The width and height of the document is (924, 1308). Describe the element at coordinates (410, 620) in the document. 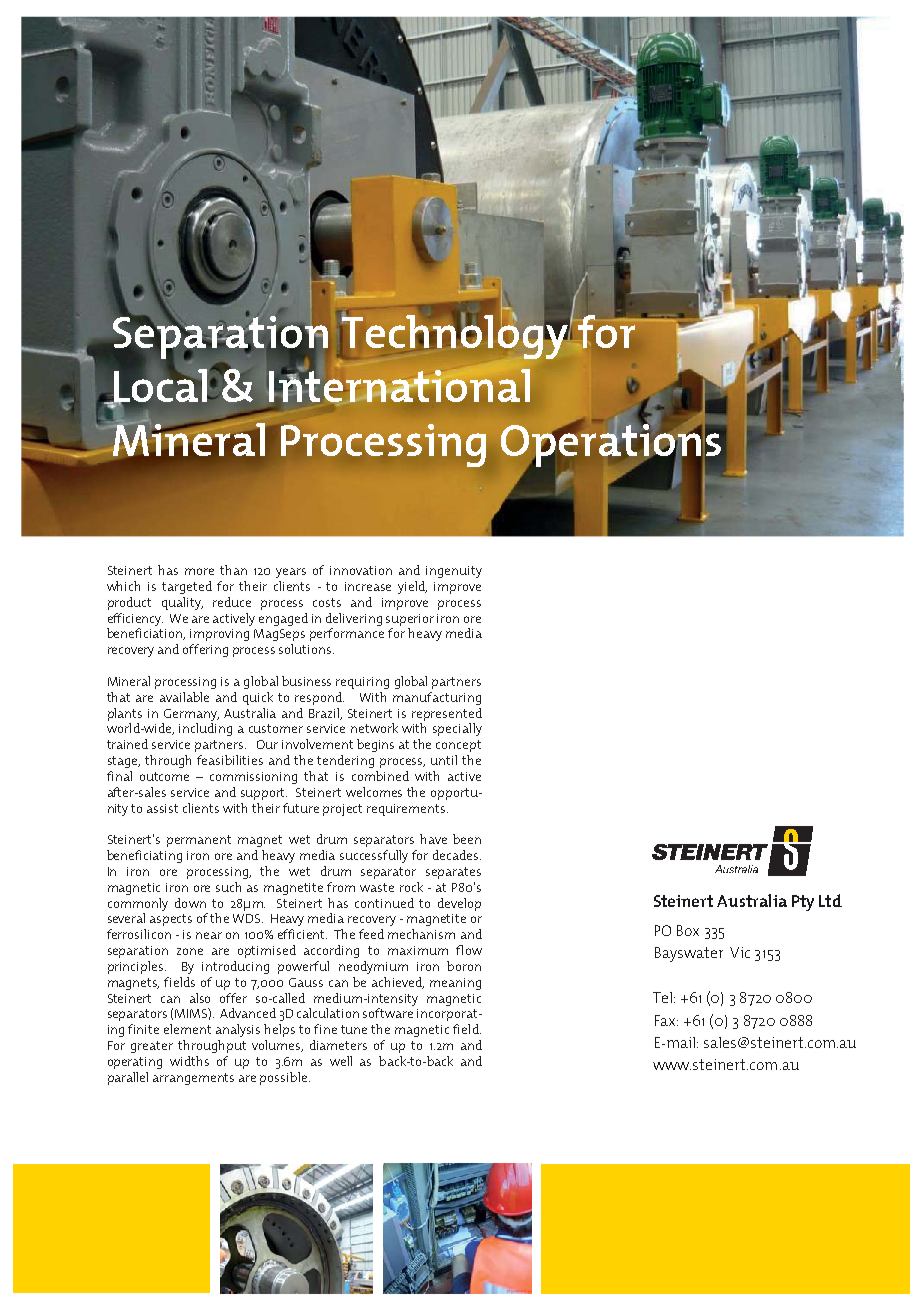

I see `superior` at that location.
